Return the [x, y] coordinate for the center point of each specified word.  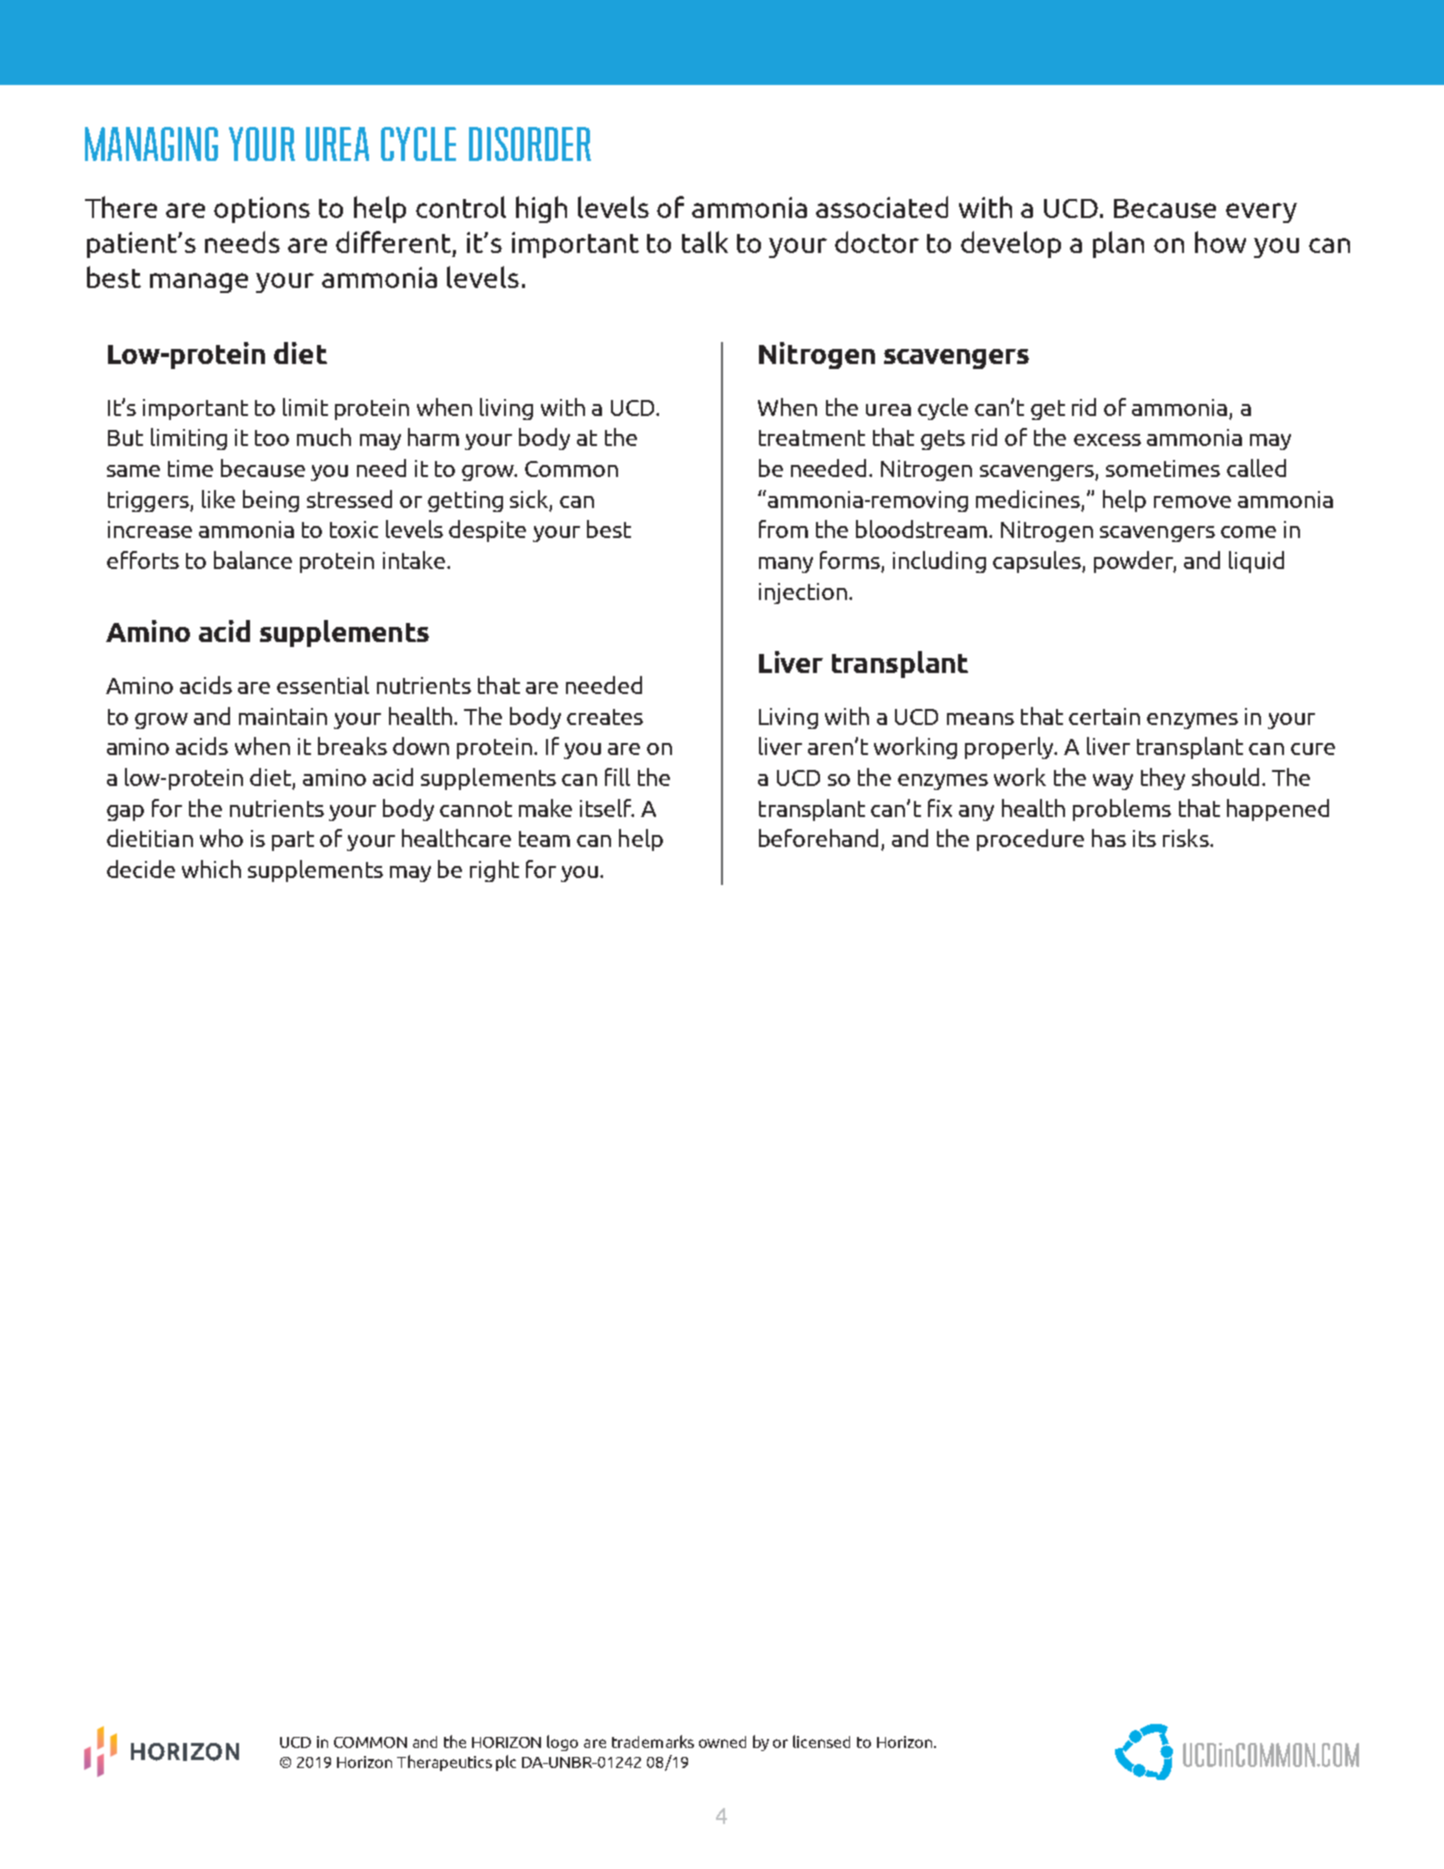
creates [605, 717]
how [1220, 242]
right [494, 871]
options [262, 210]
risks [1187, 838]
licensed [821, 1741]
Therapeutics [444, 1763]
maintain [283, 716]
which [211, 869]
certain [1104, 716]
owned [722, 1742]
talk [705, 242]
